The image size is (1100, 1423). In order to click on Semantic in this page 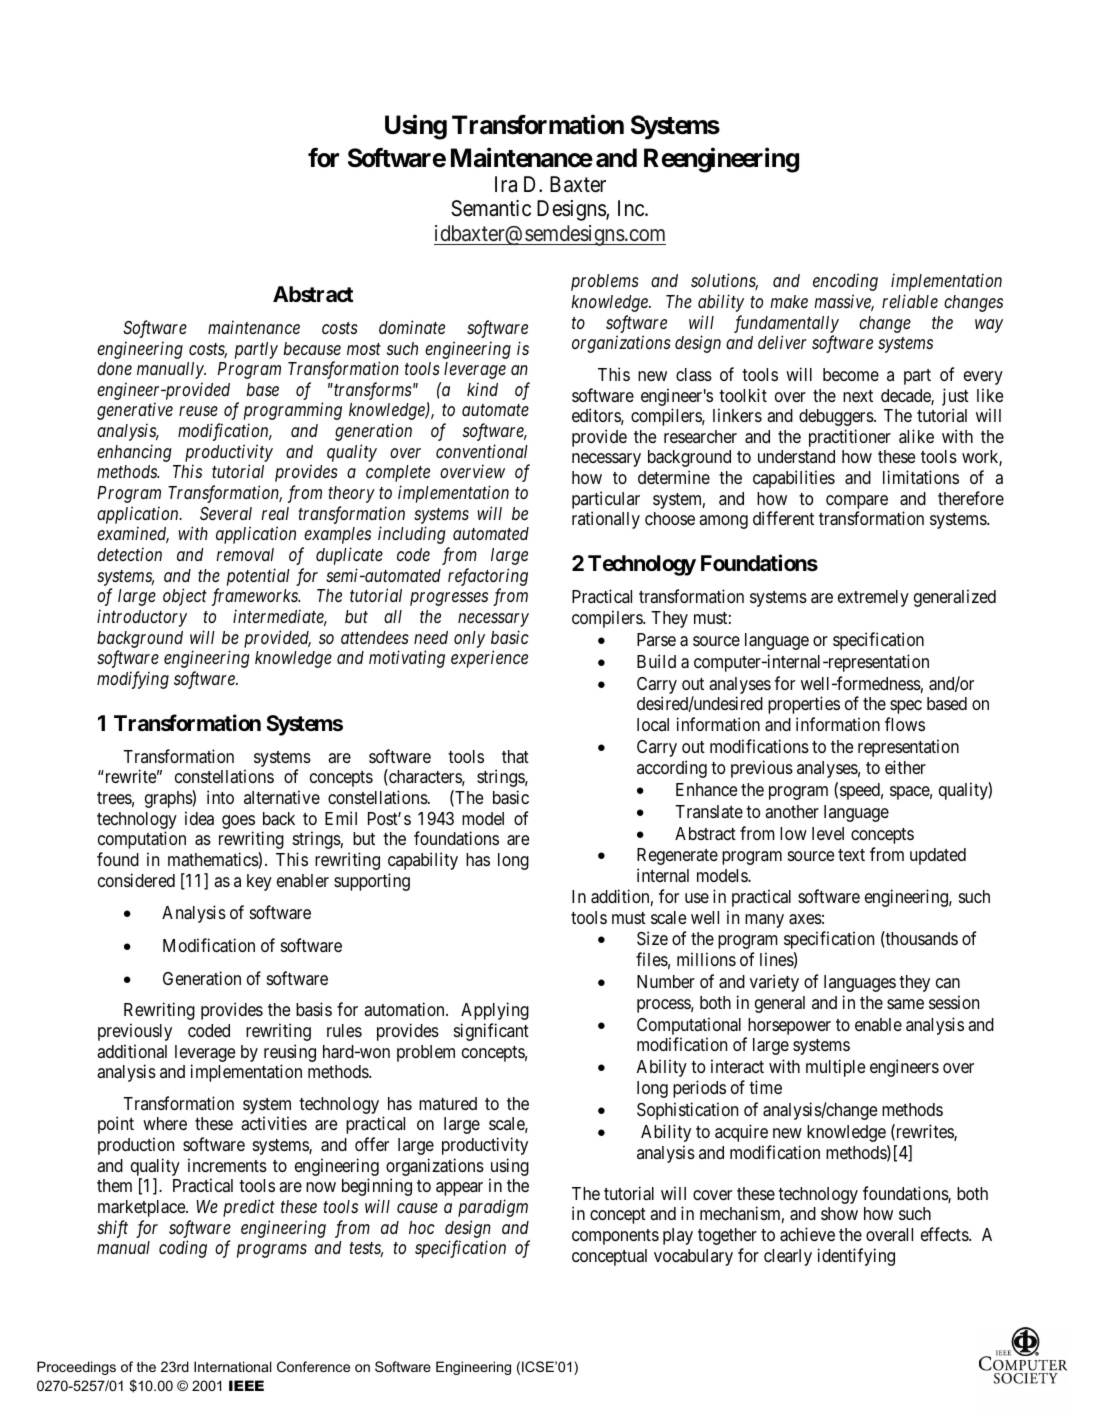, I will do `click(491, 208)`.
